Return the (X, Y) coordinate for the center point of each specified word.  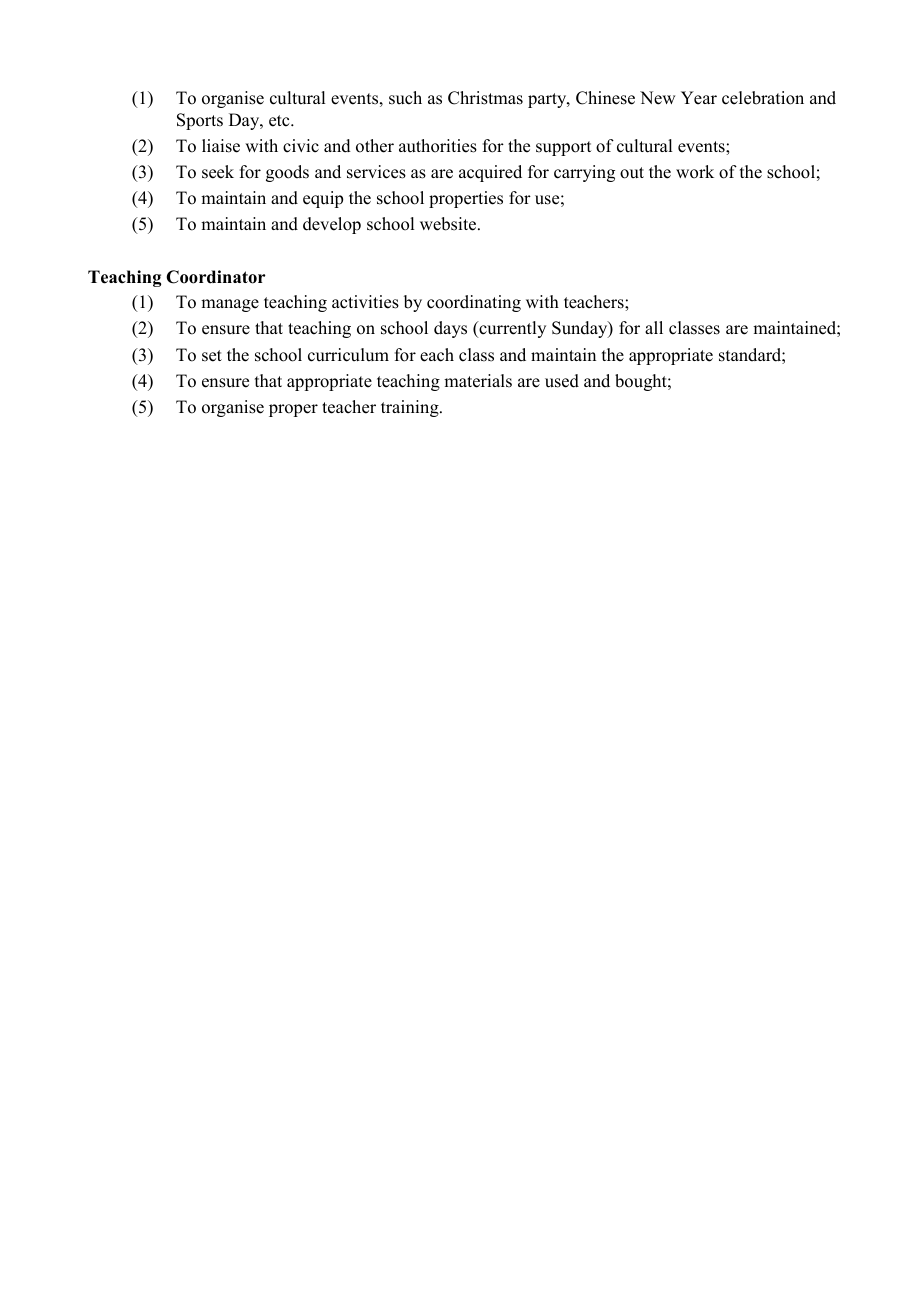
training (411, 408)
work (695, 172)
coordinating (474, 303)
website (449, 224)
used (562, 381)
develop (332, 225)
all (654, 327)
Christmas (485, 98)
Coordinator (216, 277)
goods (287, 173)
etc (280, 121)
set (212, 356)
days (450, 329)
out (632, 173)
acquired (490, 173)
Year (699, 98)
